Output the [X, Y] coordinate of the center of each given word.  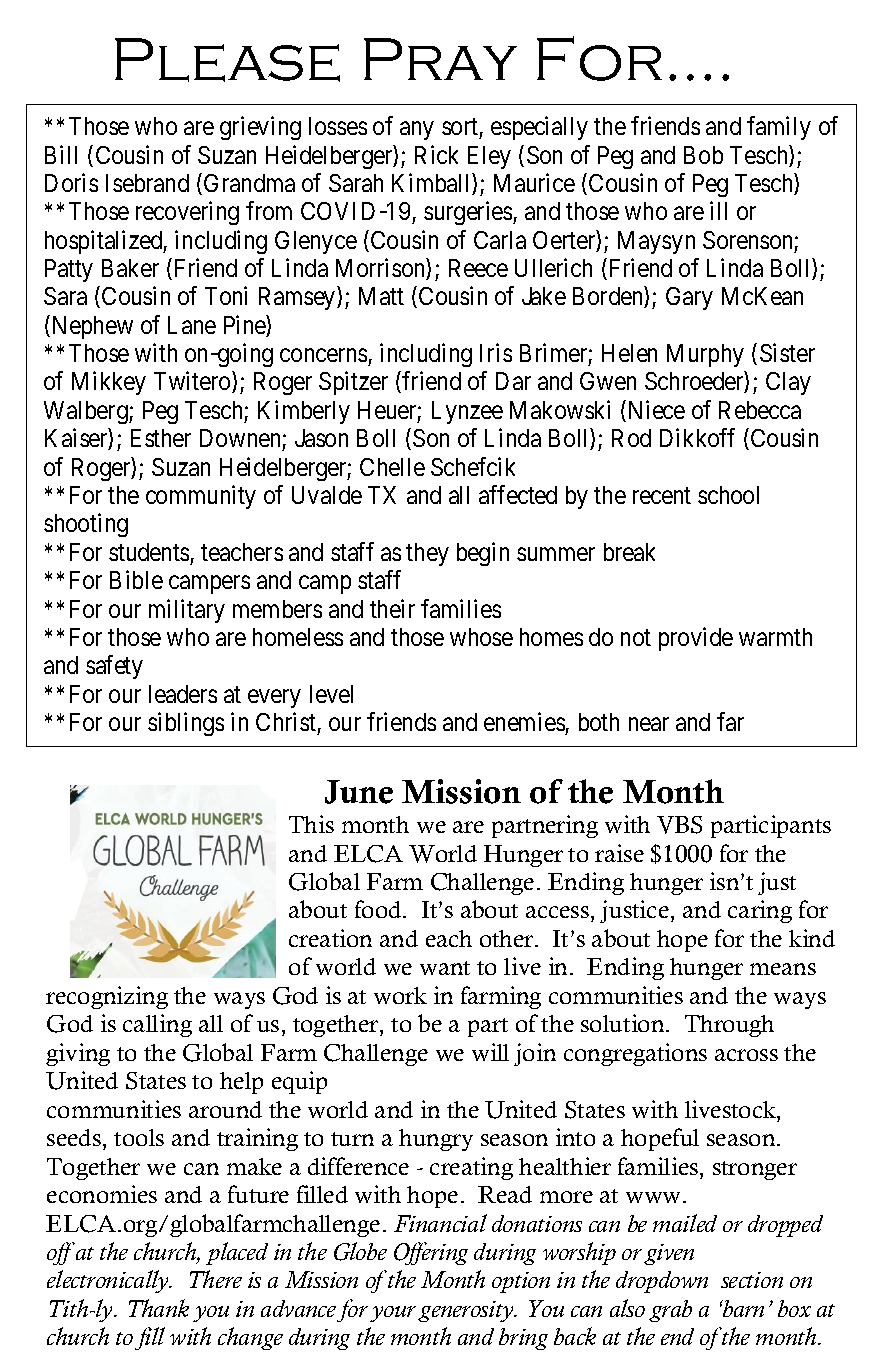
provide [696, 639]
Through [729, 1026]
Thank [159, 1308]
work [400, 995]
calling [157, 1025]
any [416, 131]
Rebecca [760, 410]
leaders [183, 694]
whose [481, 637]
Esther [161, 438]
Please [227, 60]
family [779, 128]
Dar [513, 381]
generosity [467, 1311]
